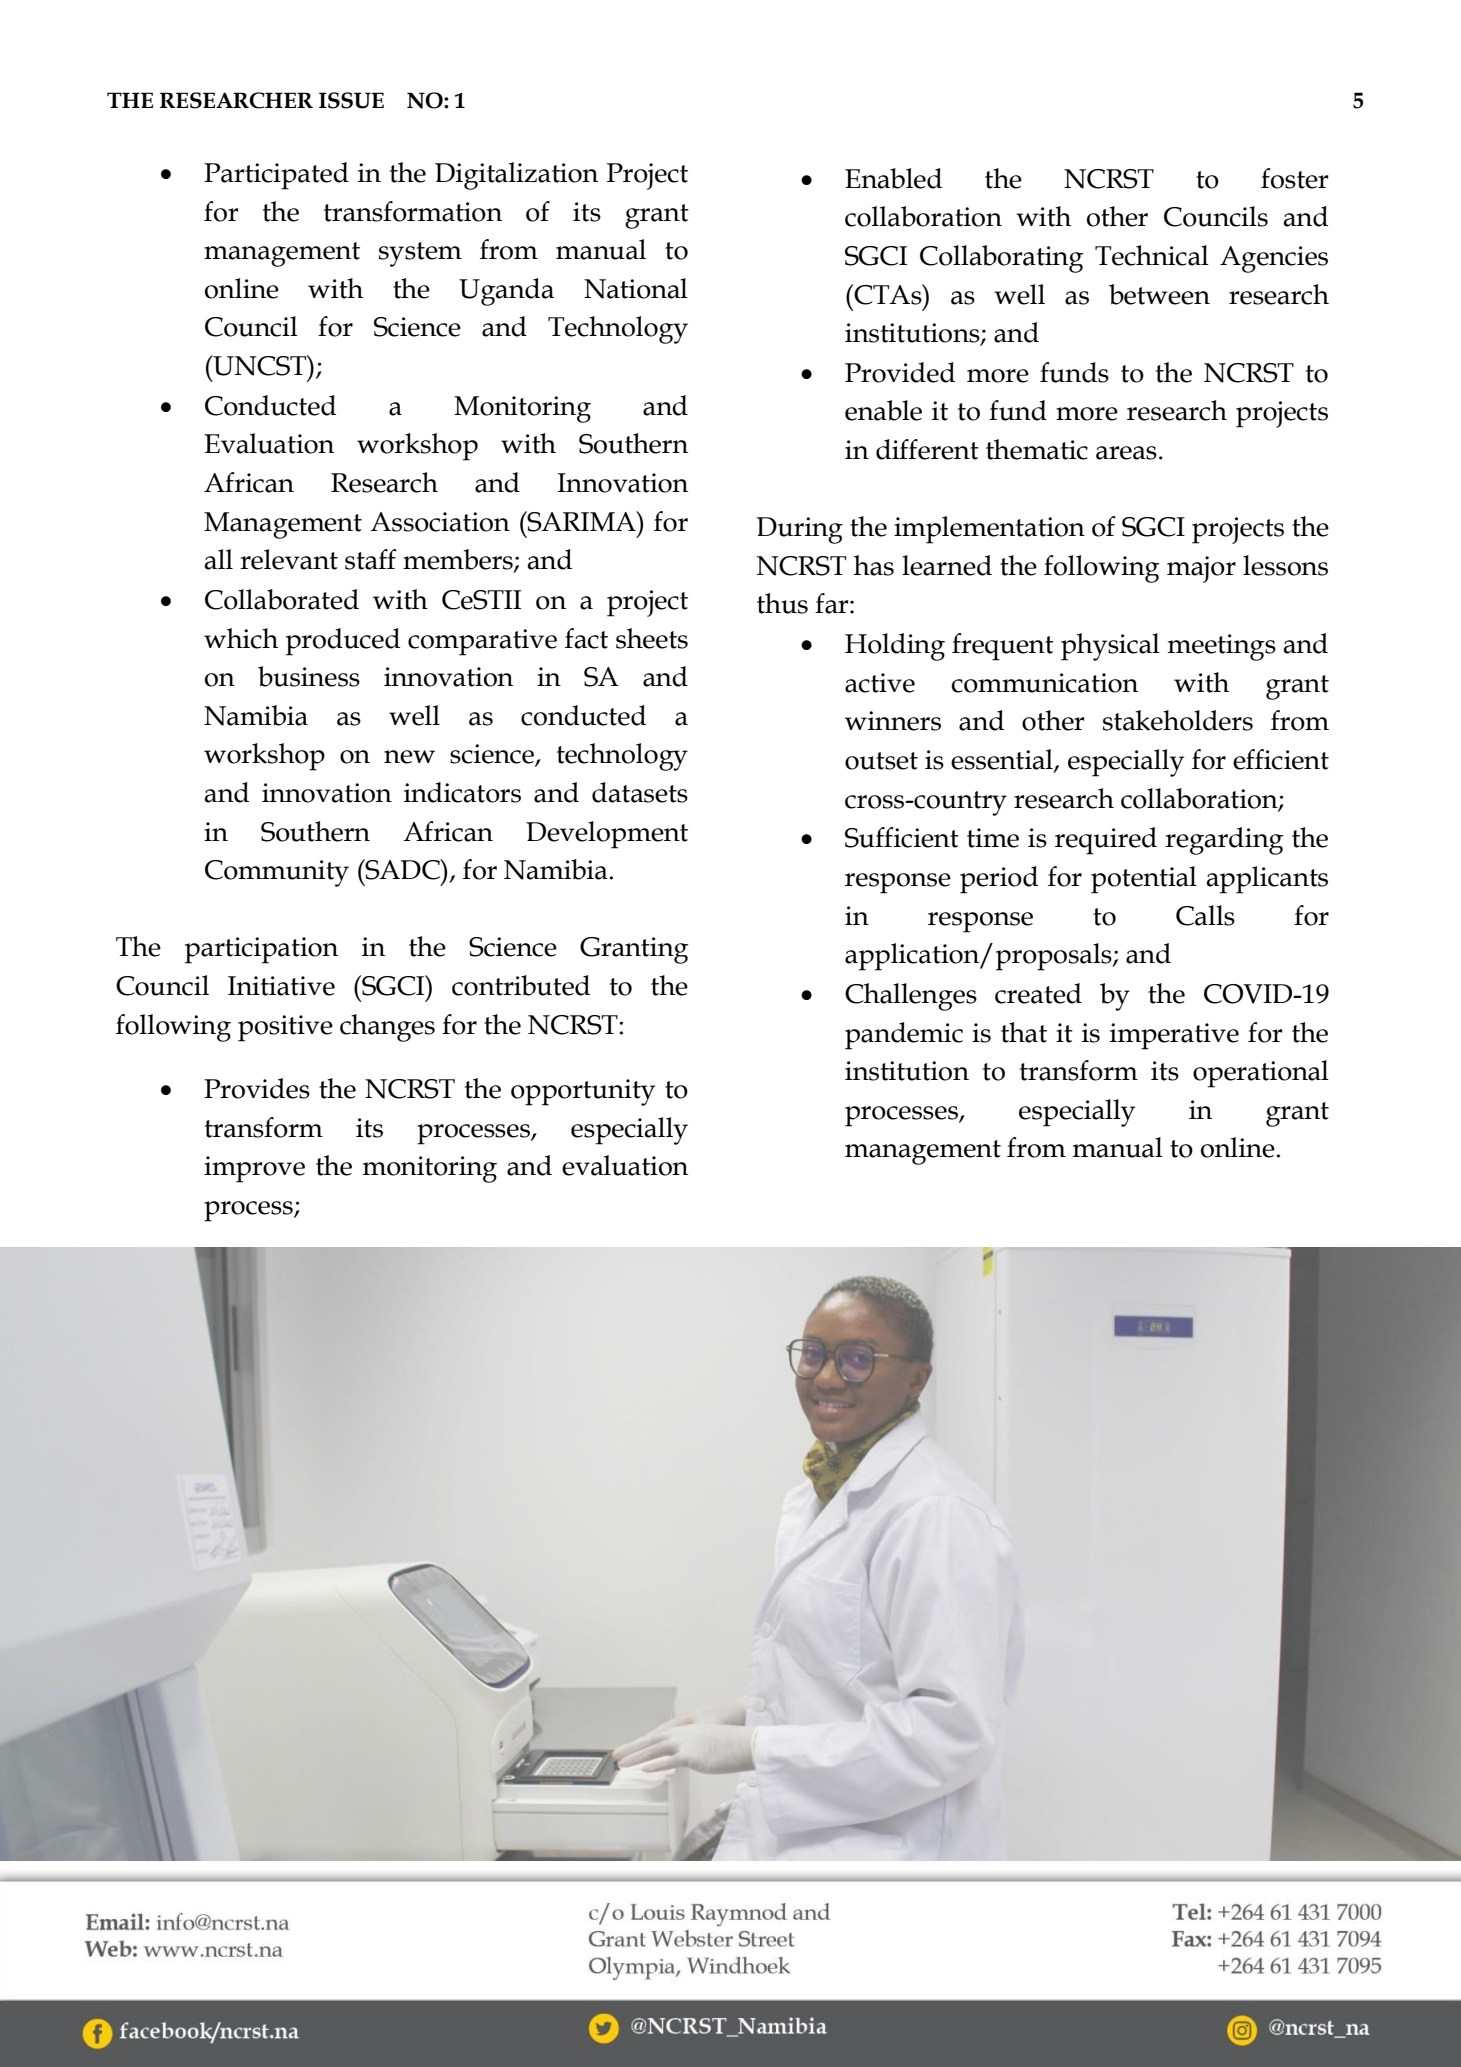  I want to click on meetings, so click(1222, 647).
